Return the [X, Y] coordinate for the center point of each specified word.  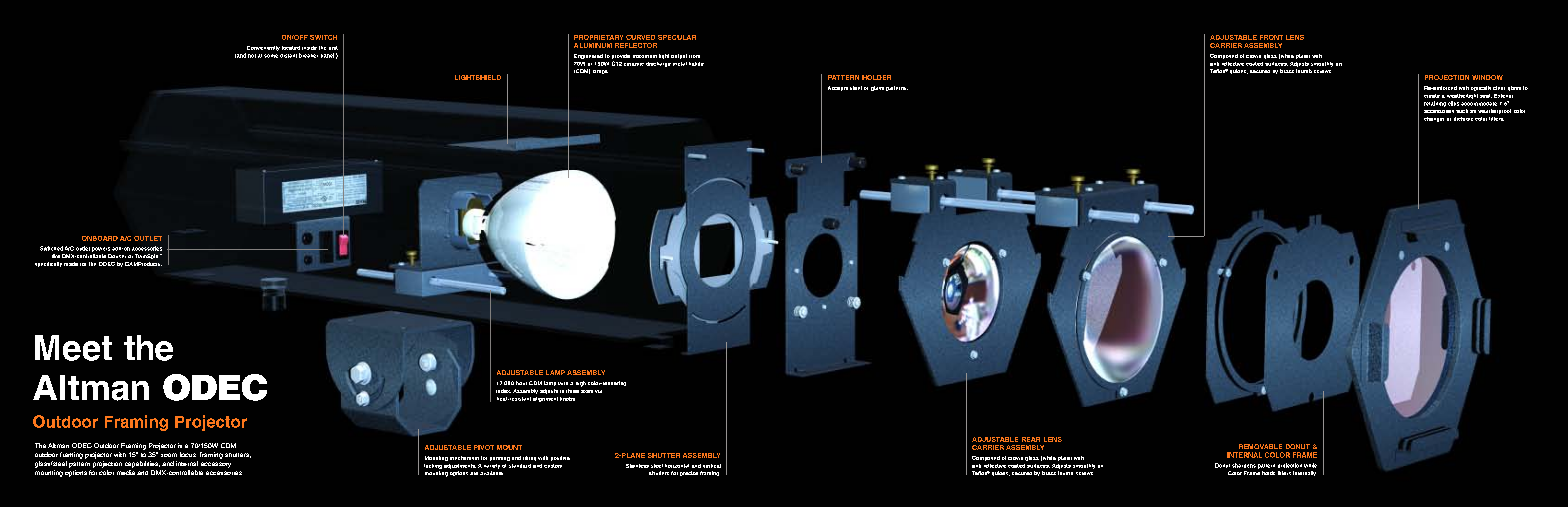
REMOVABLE [1260, 446]
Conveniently [263, 48]
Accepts [838, 88]
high [581, 384]
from [694, 56]
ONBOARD [100, 238]
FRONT [1271, 37]
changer [1434, 119]
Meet [73, 348]
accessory [216, 465]
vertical [712, 466]
